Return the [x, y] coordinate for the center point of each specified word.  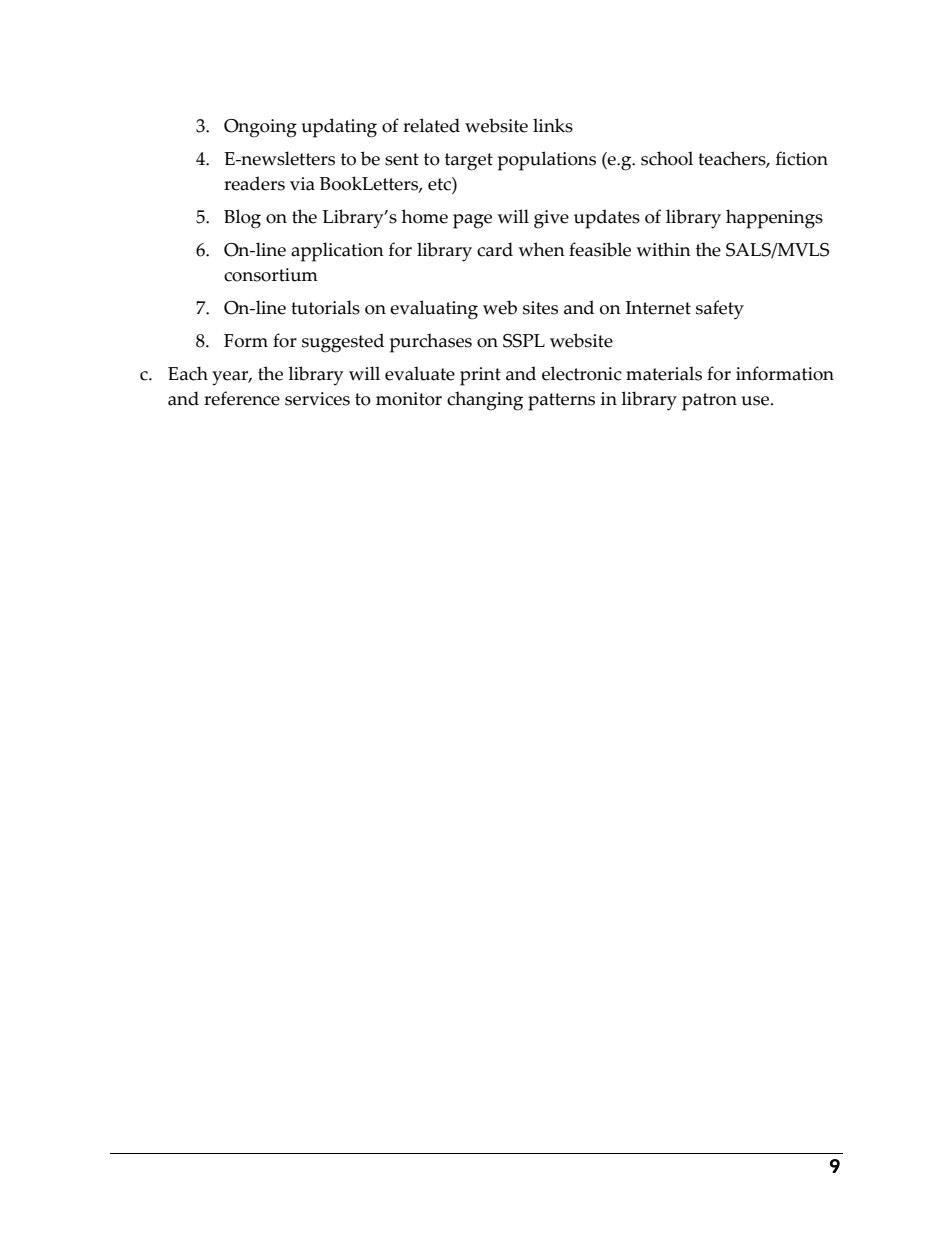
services [317, 399]
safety [720, 310]
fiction [802, 158]
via [302, 184]
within [663, 249]
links [553, 125]
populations [547, 161]
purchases [431, 343]
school [667, 158]
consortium [271, 275]
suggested [343, 343]
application [337, 252]
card [495, 249]
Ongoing [260, 128]
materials [664, 373]
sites [540, 308]
